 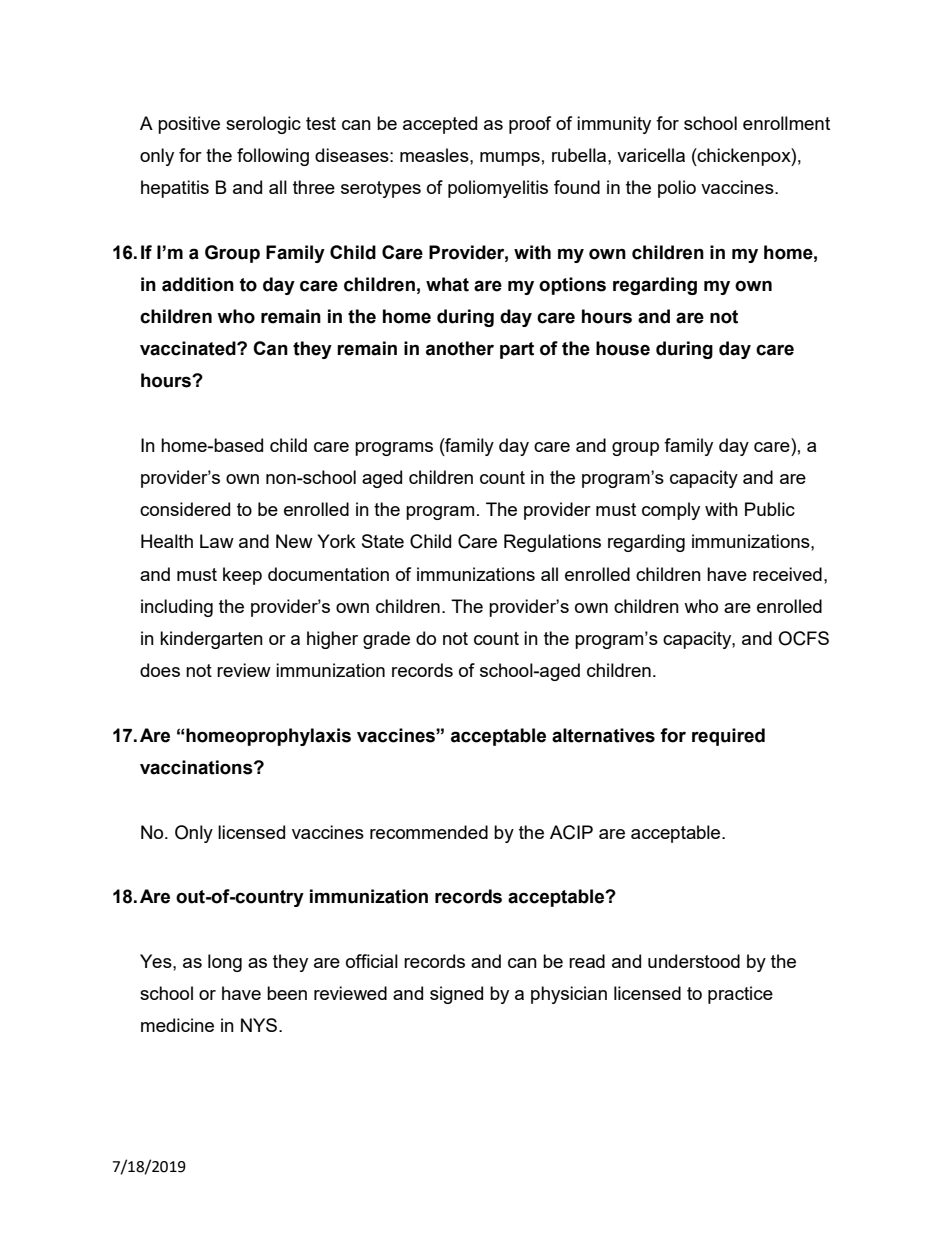 I want to click on measles, so click(x=435, y=155).
